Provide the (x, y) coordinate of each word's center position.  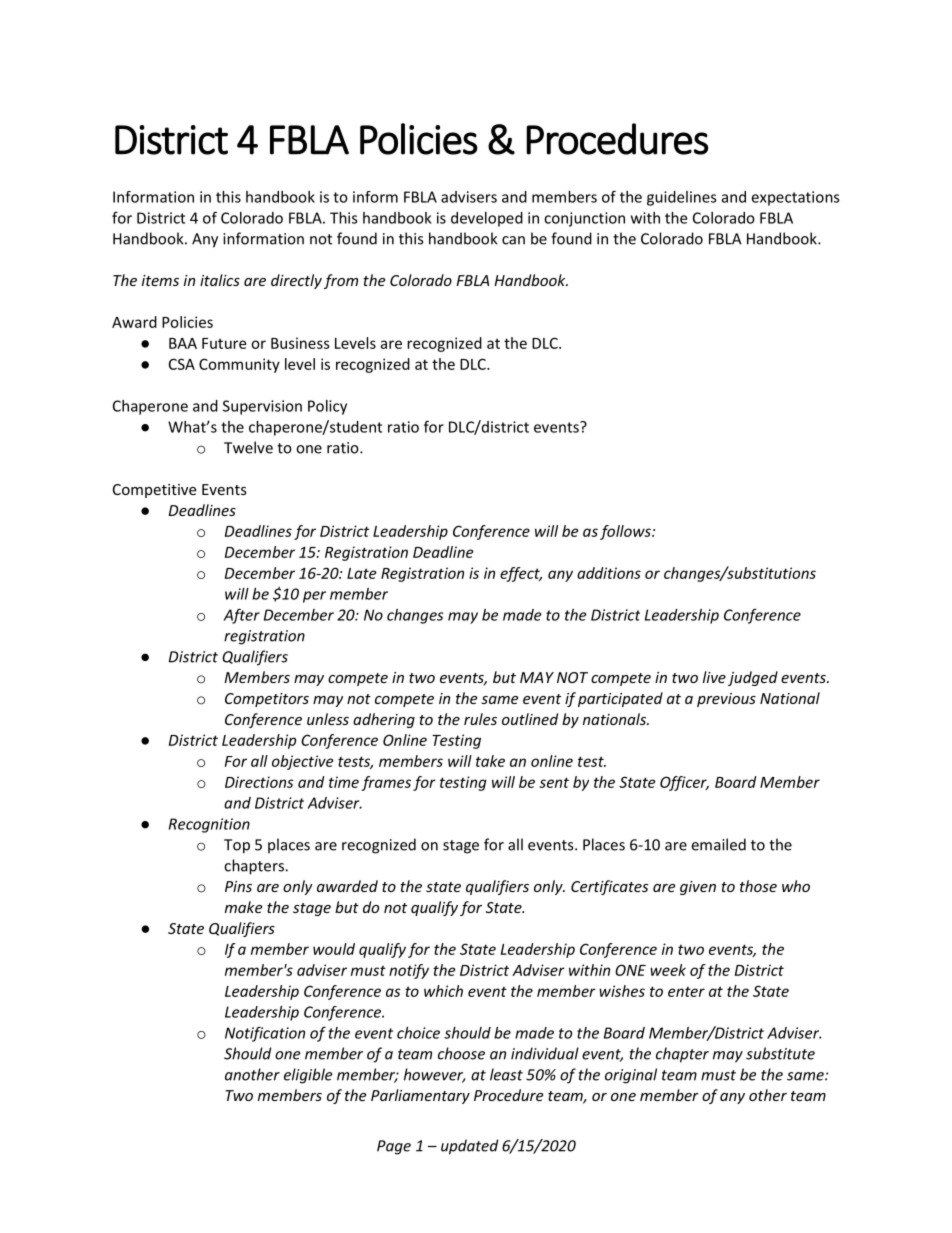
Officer (684, 783)
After (241, 616)
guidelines (682, 198)
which (443, 991)
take (490, 761)
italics (220, 280)
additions (609, 573)
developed (487, 219)
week (668, 970)
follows (626, 532)
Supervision (262, 407)
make (243, 907)
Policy (327, 407)
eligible (308, 1076)
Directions (259, 782)
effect (521, 574)
